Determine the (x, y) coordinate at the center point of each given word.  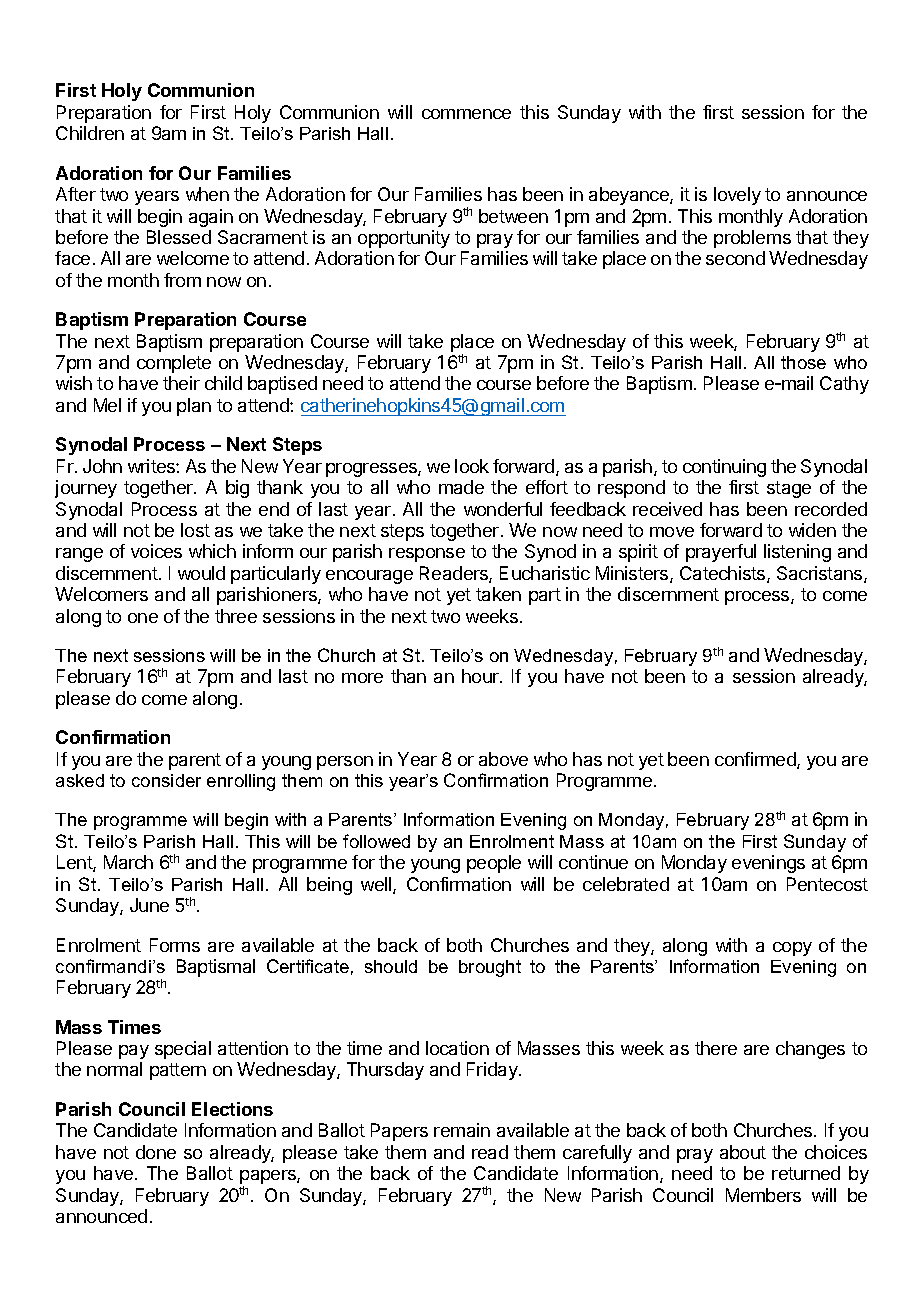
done (156, 1152)
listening (797, 553)
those (803, 362)
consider (166, 780)
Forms (175, 945)
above (503, 759)
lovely (737, 196)
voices (156, 551)
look (472, 466)
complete (174, 364)
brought (490, 968)
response (427, 555)
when (207, 194)
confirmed (756, 760)
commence (466, 114)
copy (792, 949)
